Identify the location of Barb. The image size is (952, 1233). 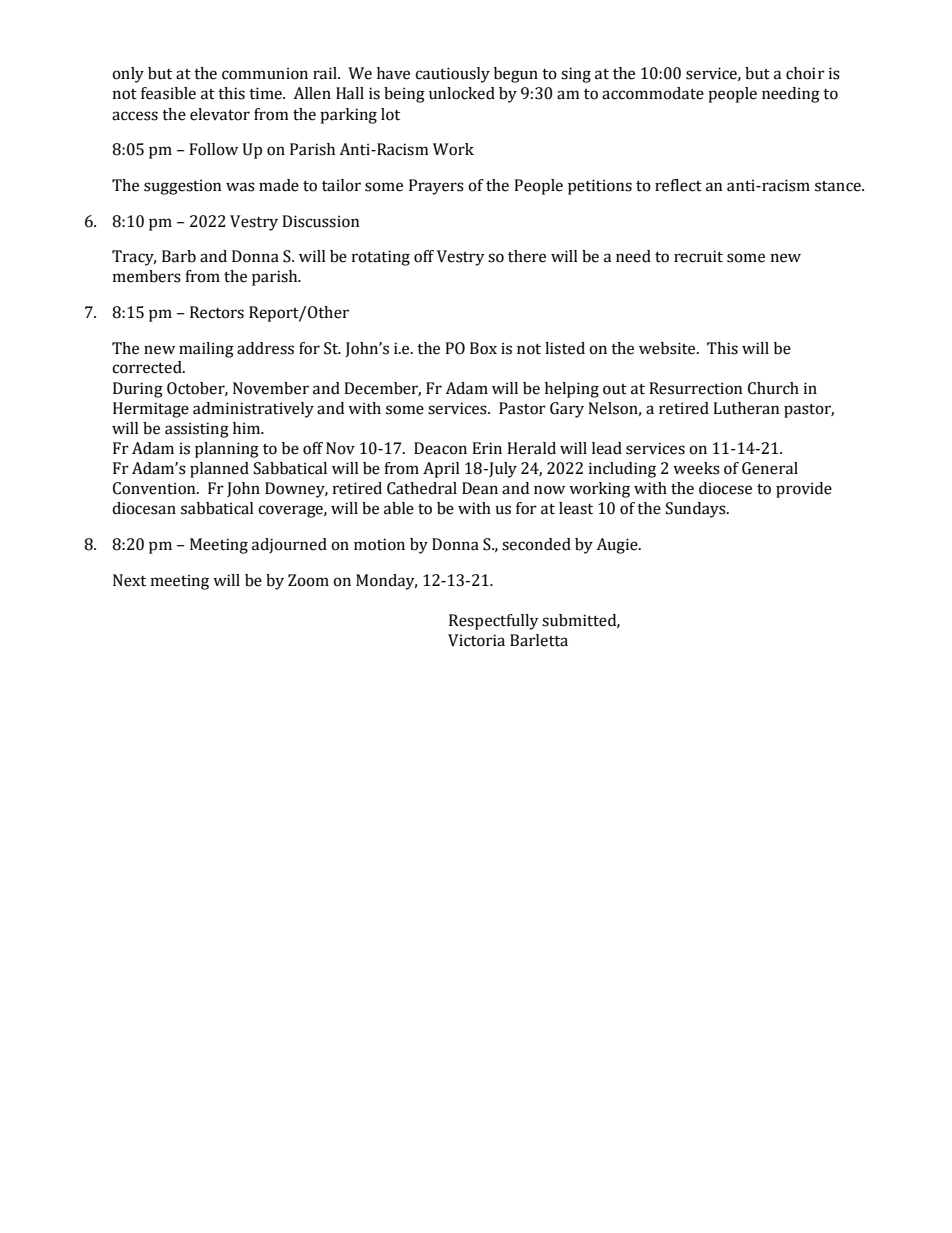
(179, 256).
